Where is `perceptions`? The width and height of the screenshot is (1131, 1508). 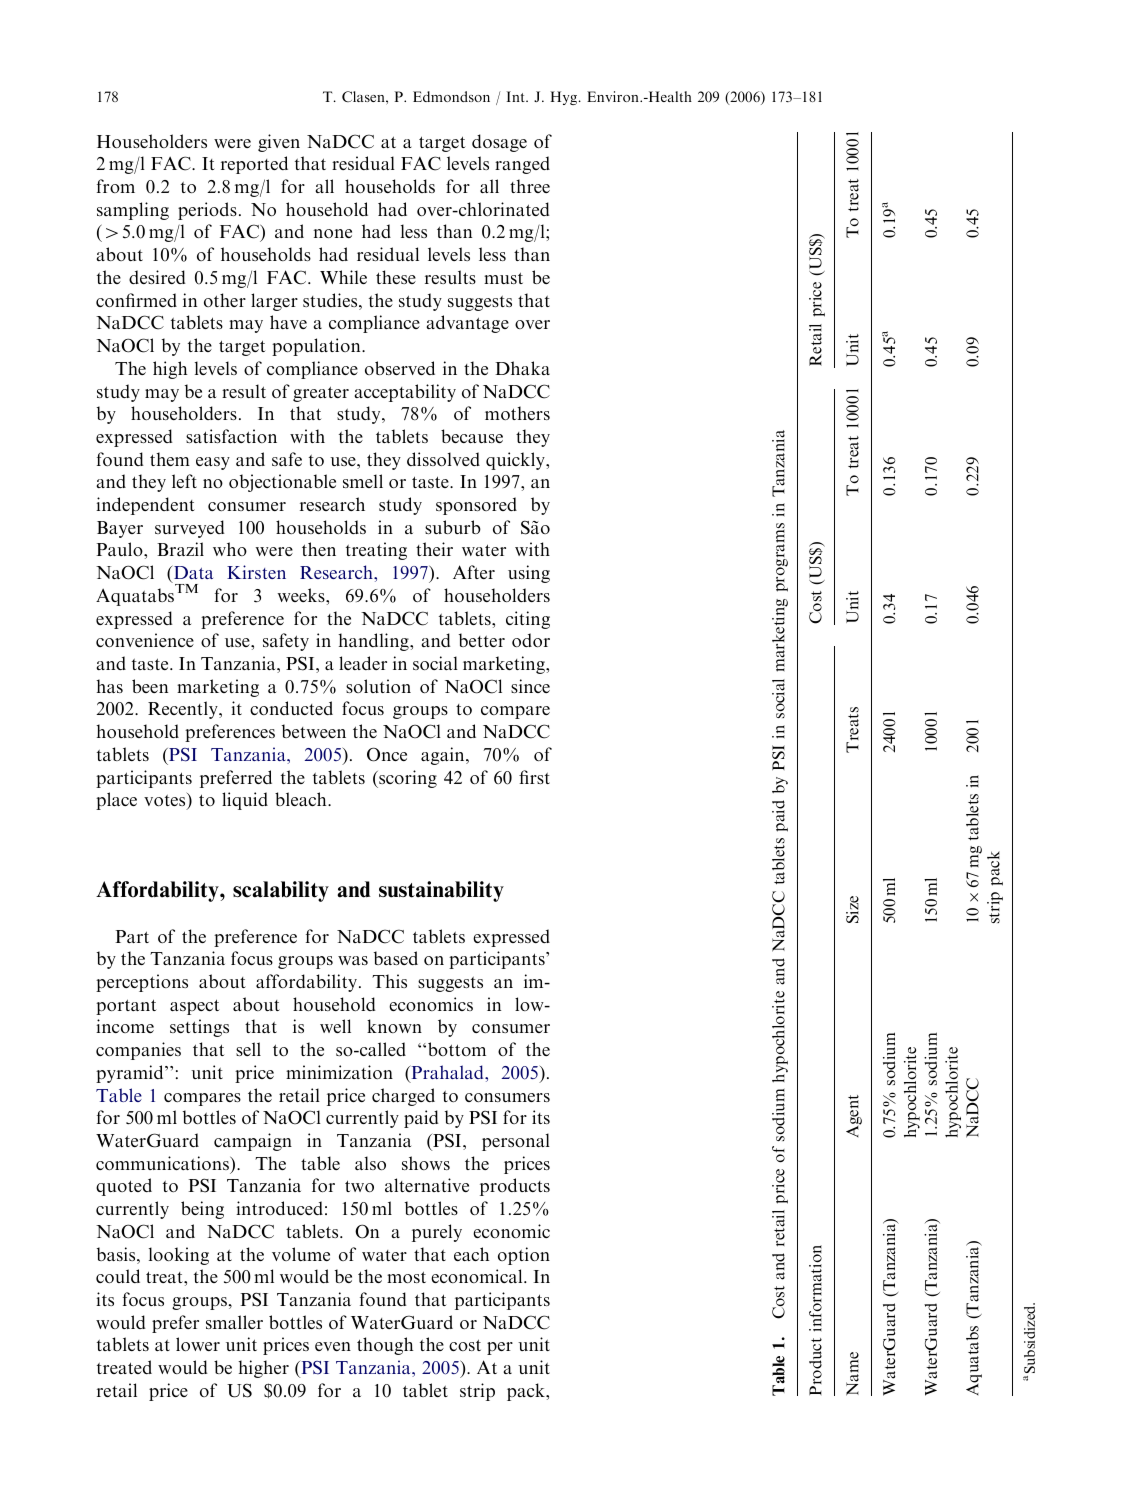
perceptions is located at coordinates (142, 983).
